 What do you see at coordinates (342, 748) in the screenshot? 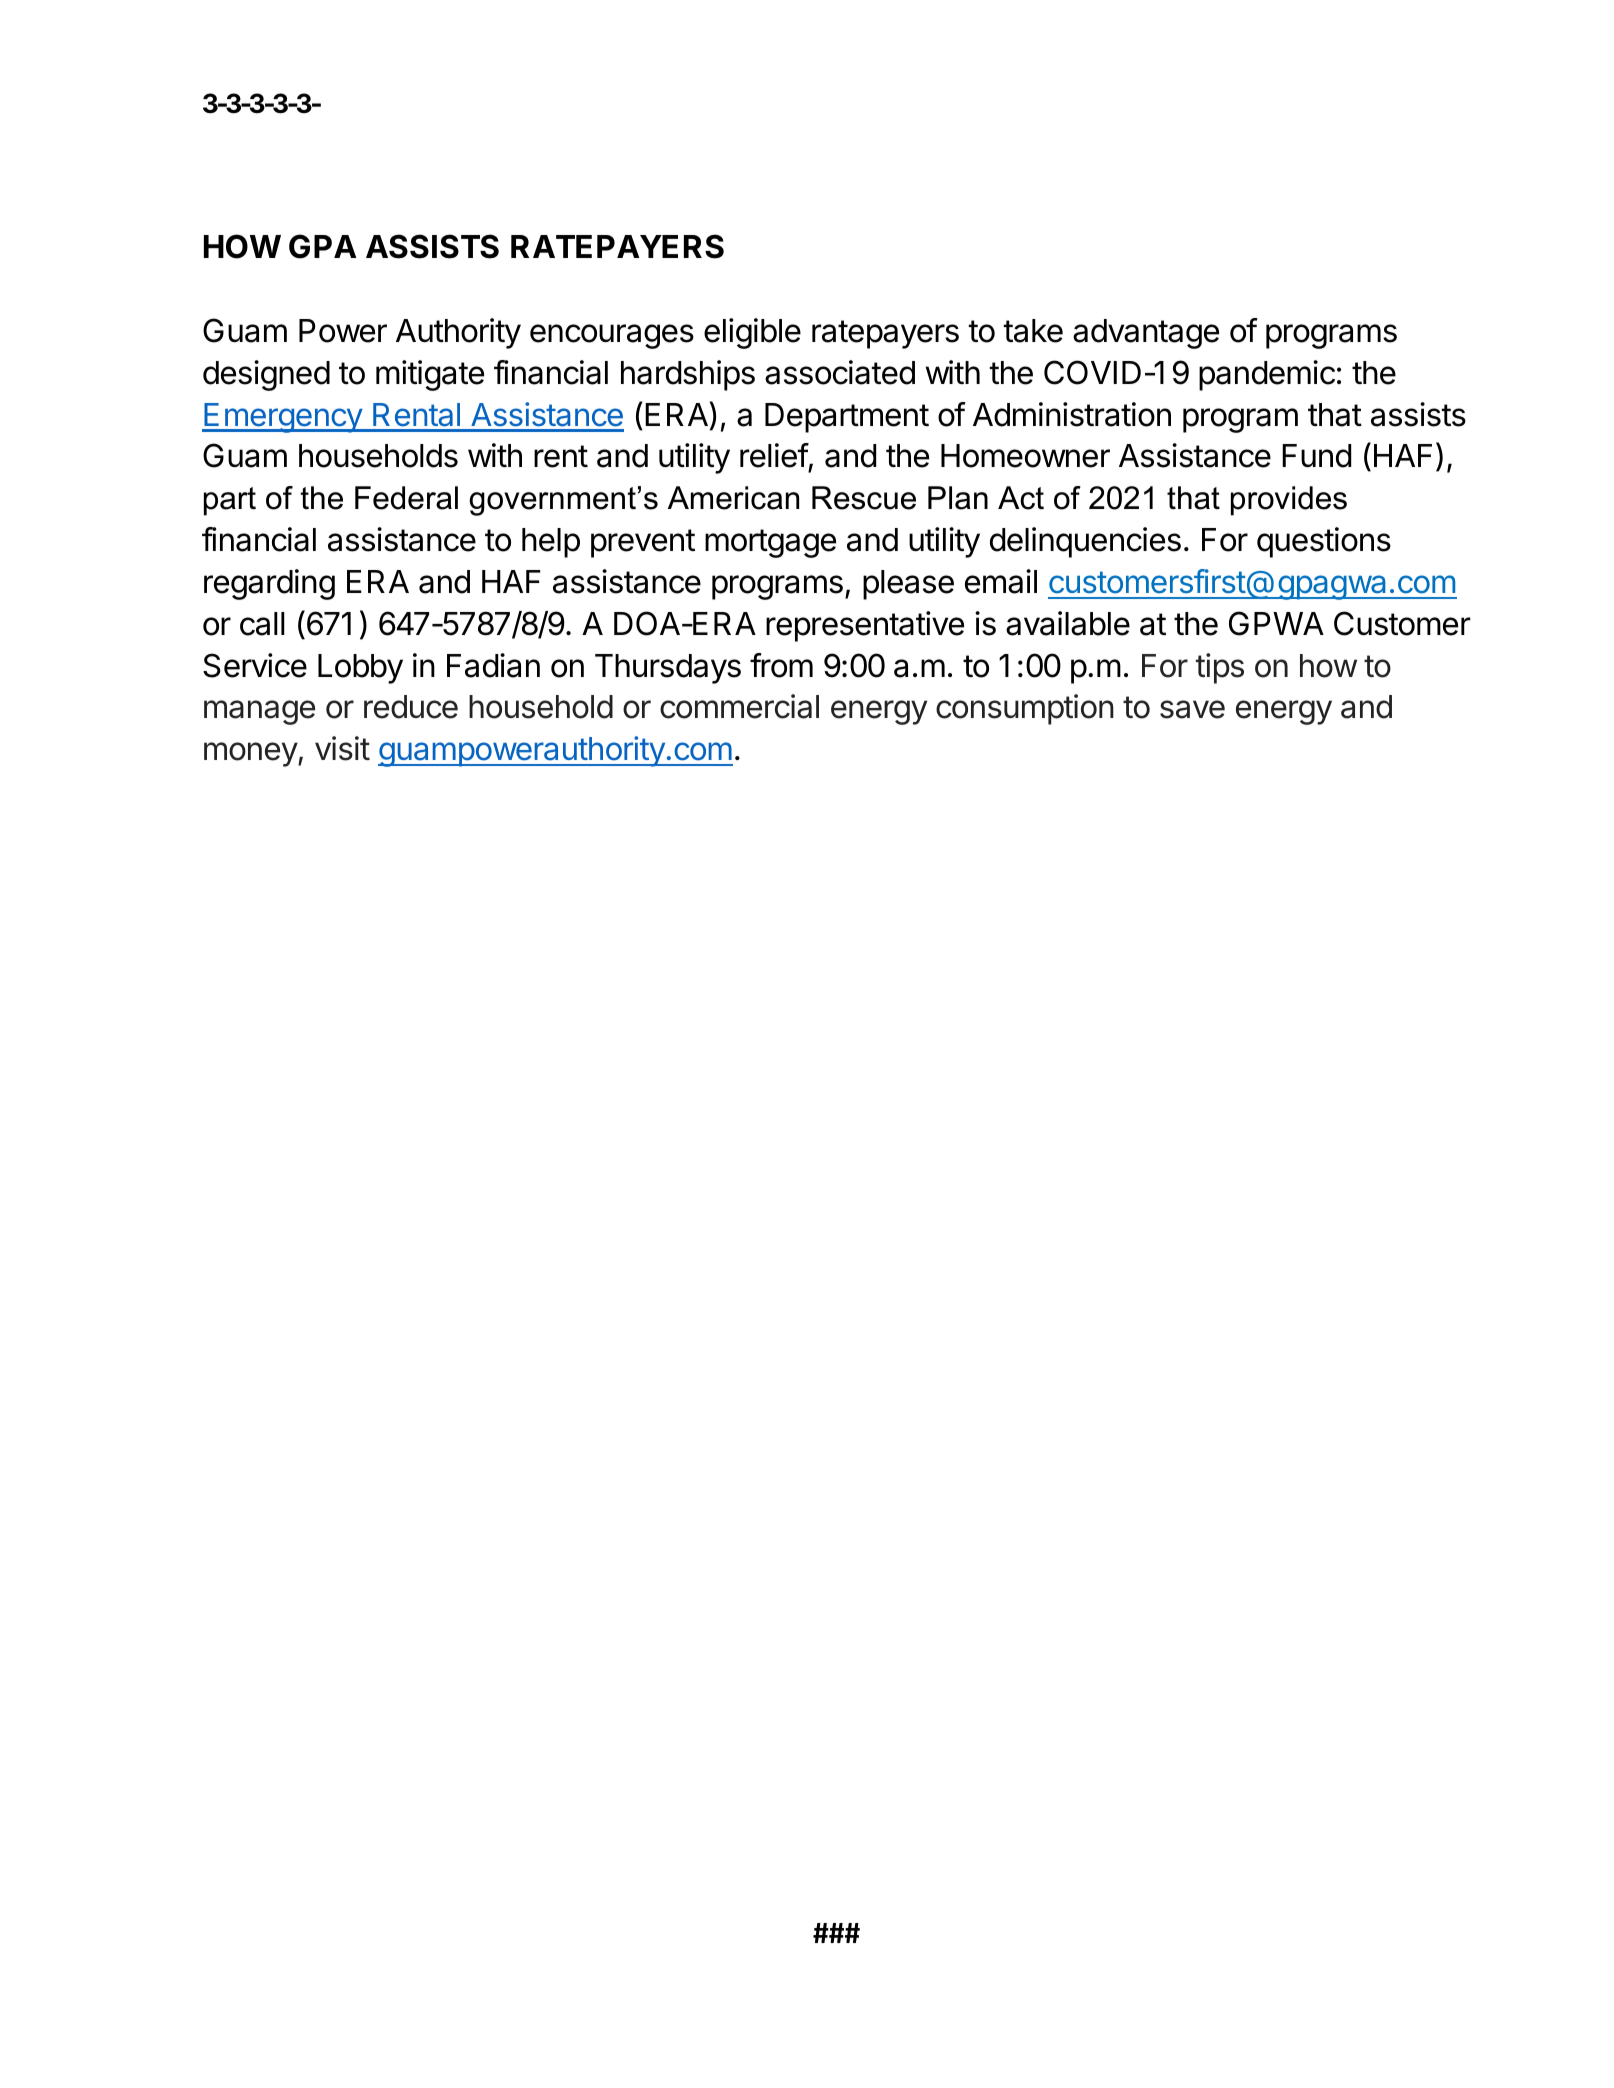
I see `visit` at bounding box center [342, 748].
